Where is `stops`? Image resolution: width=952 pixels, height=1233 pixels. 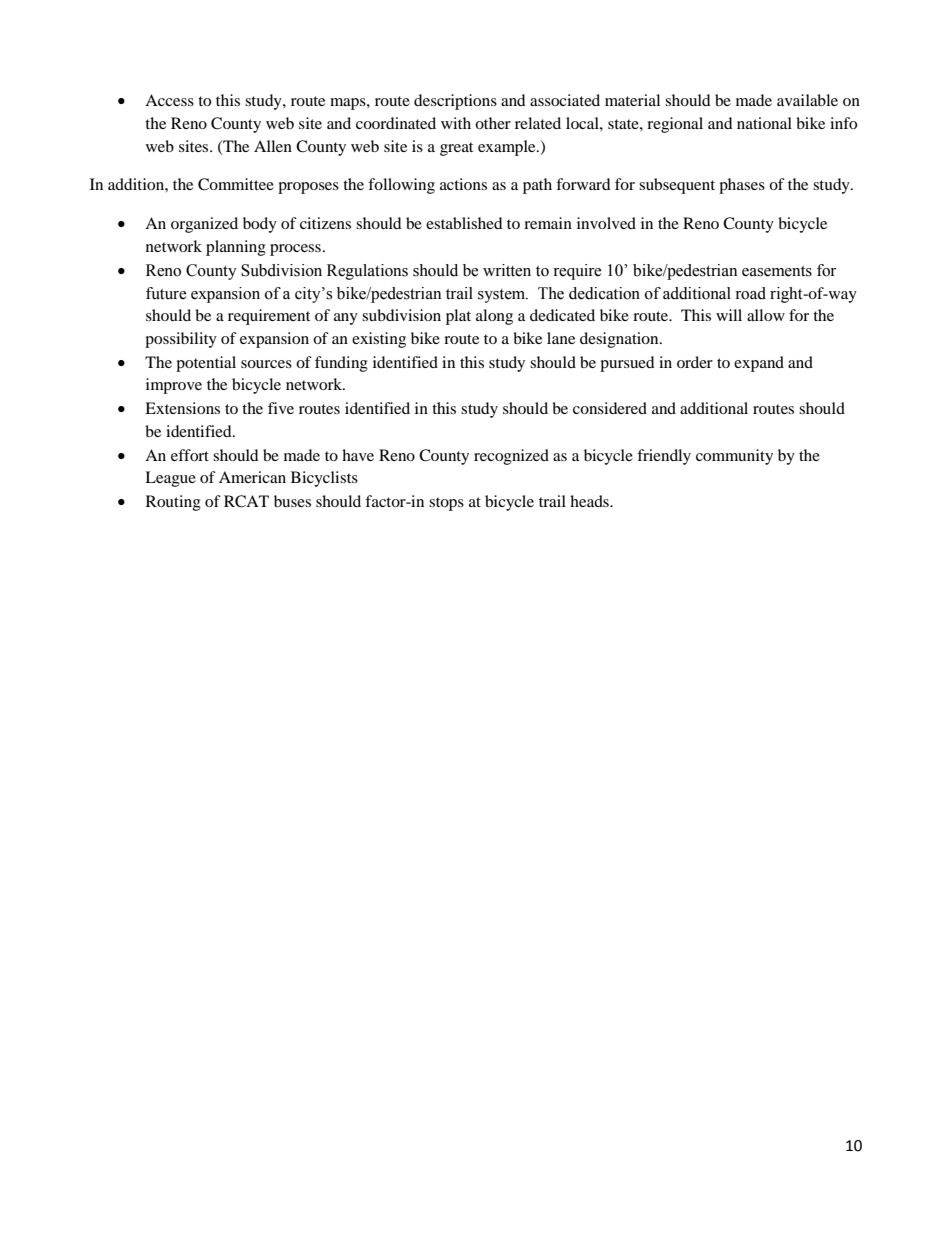 stops is located at coordinates (446, 504).
